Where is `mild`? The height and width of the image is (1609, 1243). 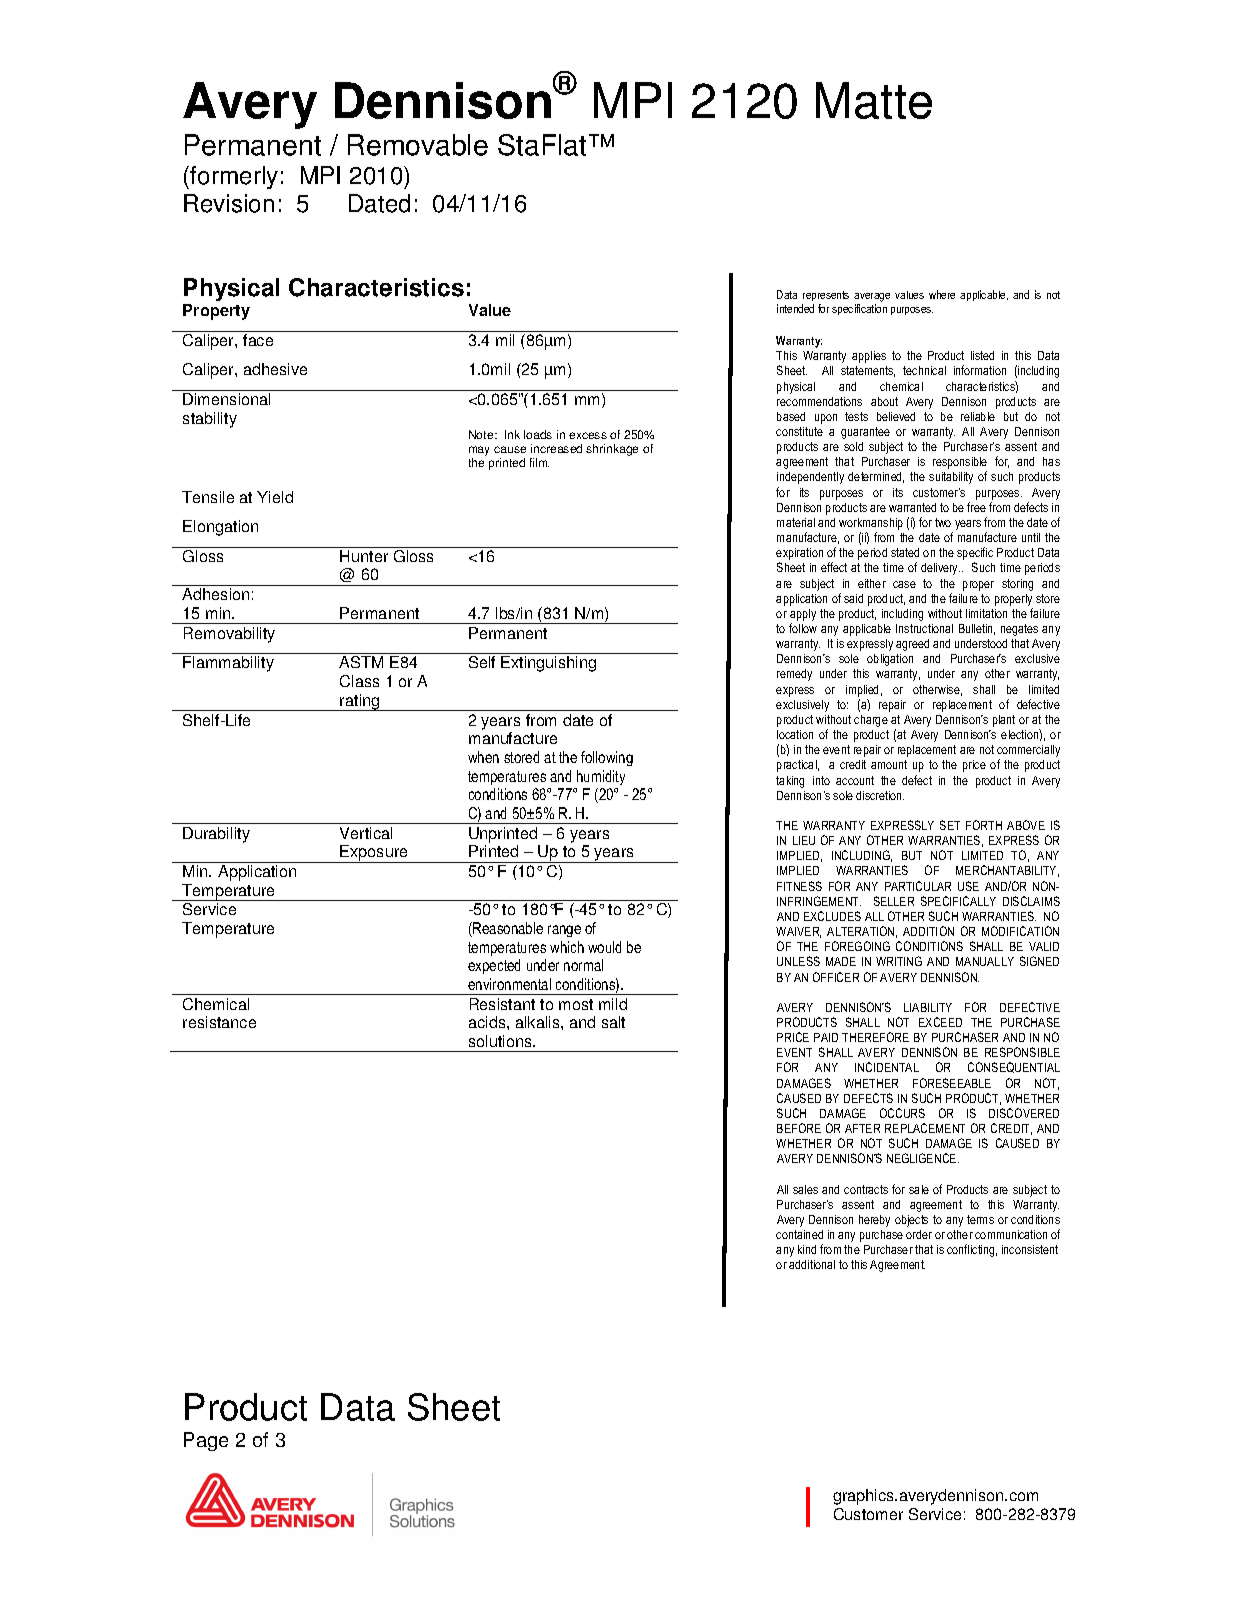
mild is located at coordinates (613, 1004).
